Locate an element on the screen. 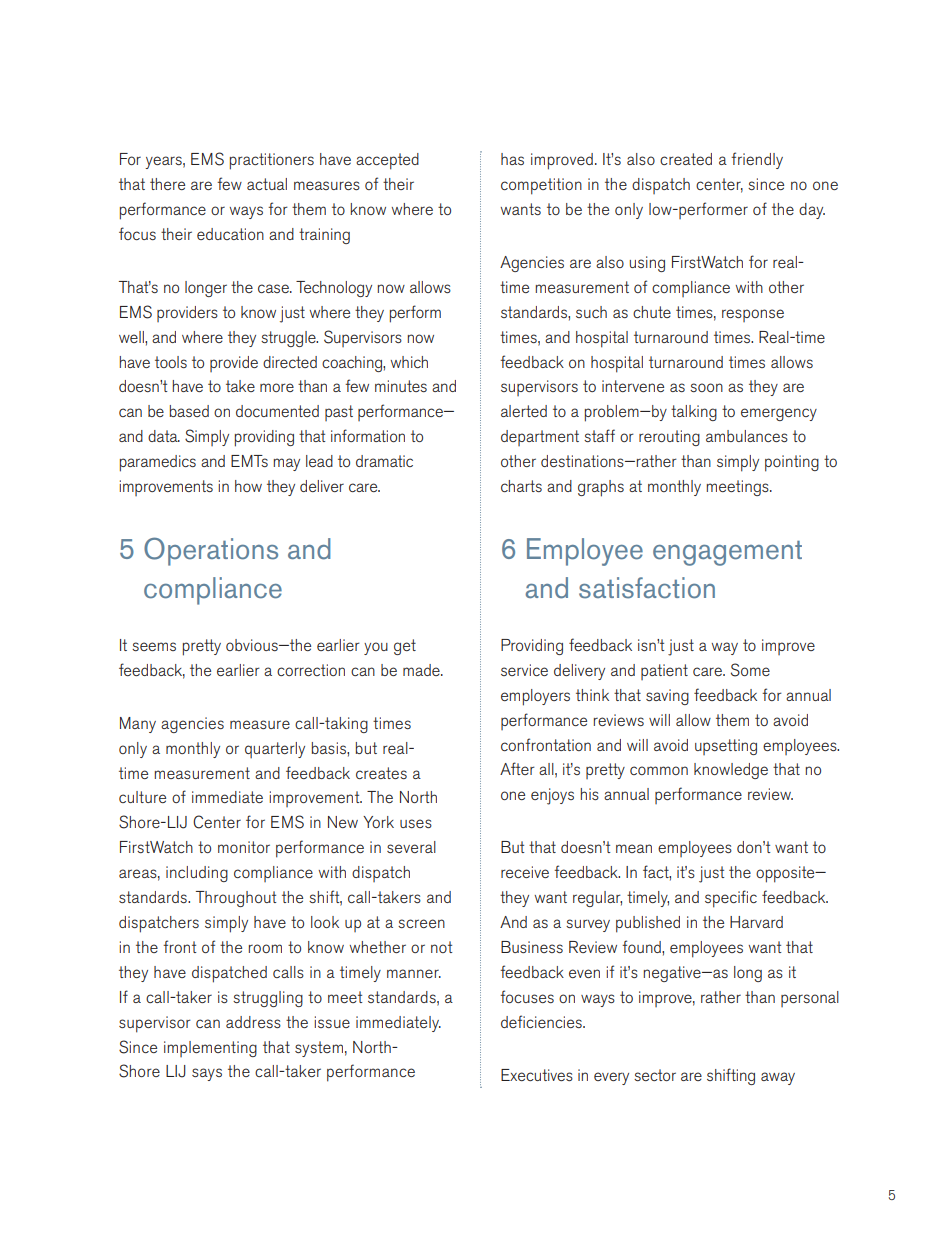 This screenshot has width=952, height=1233. tools is located at coordinates (171, 362).
